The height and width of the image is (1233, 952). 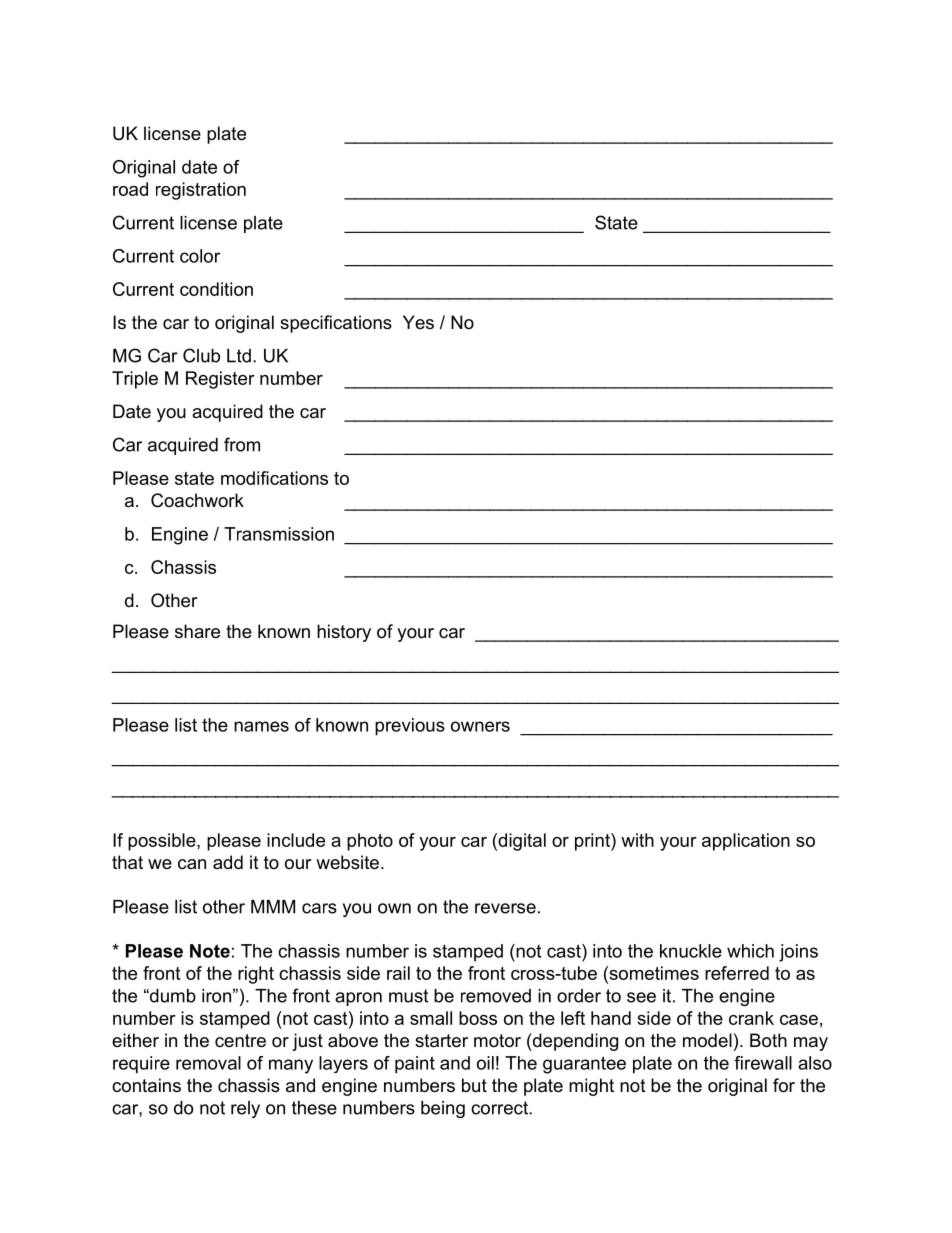 I want to click on specifications, so click(x=336, y=324).
